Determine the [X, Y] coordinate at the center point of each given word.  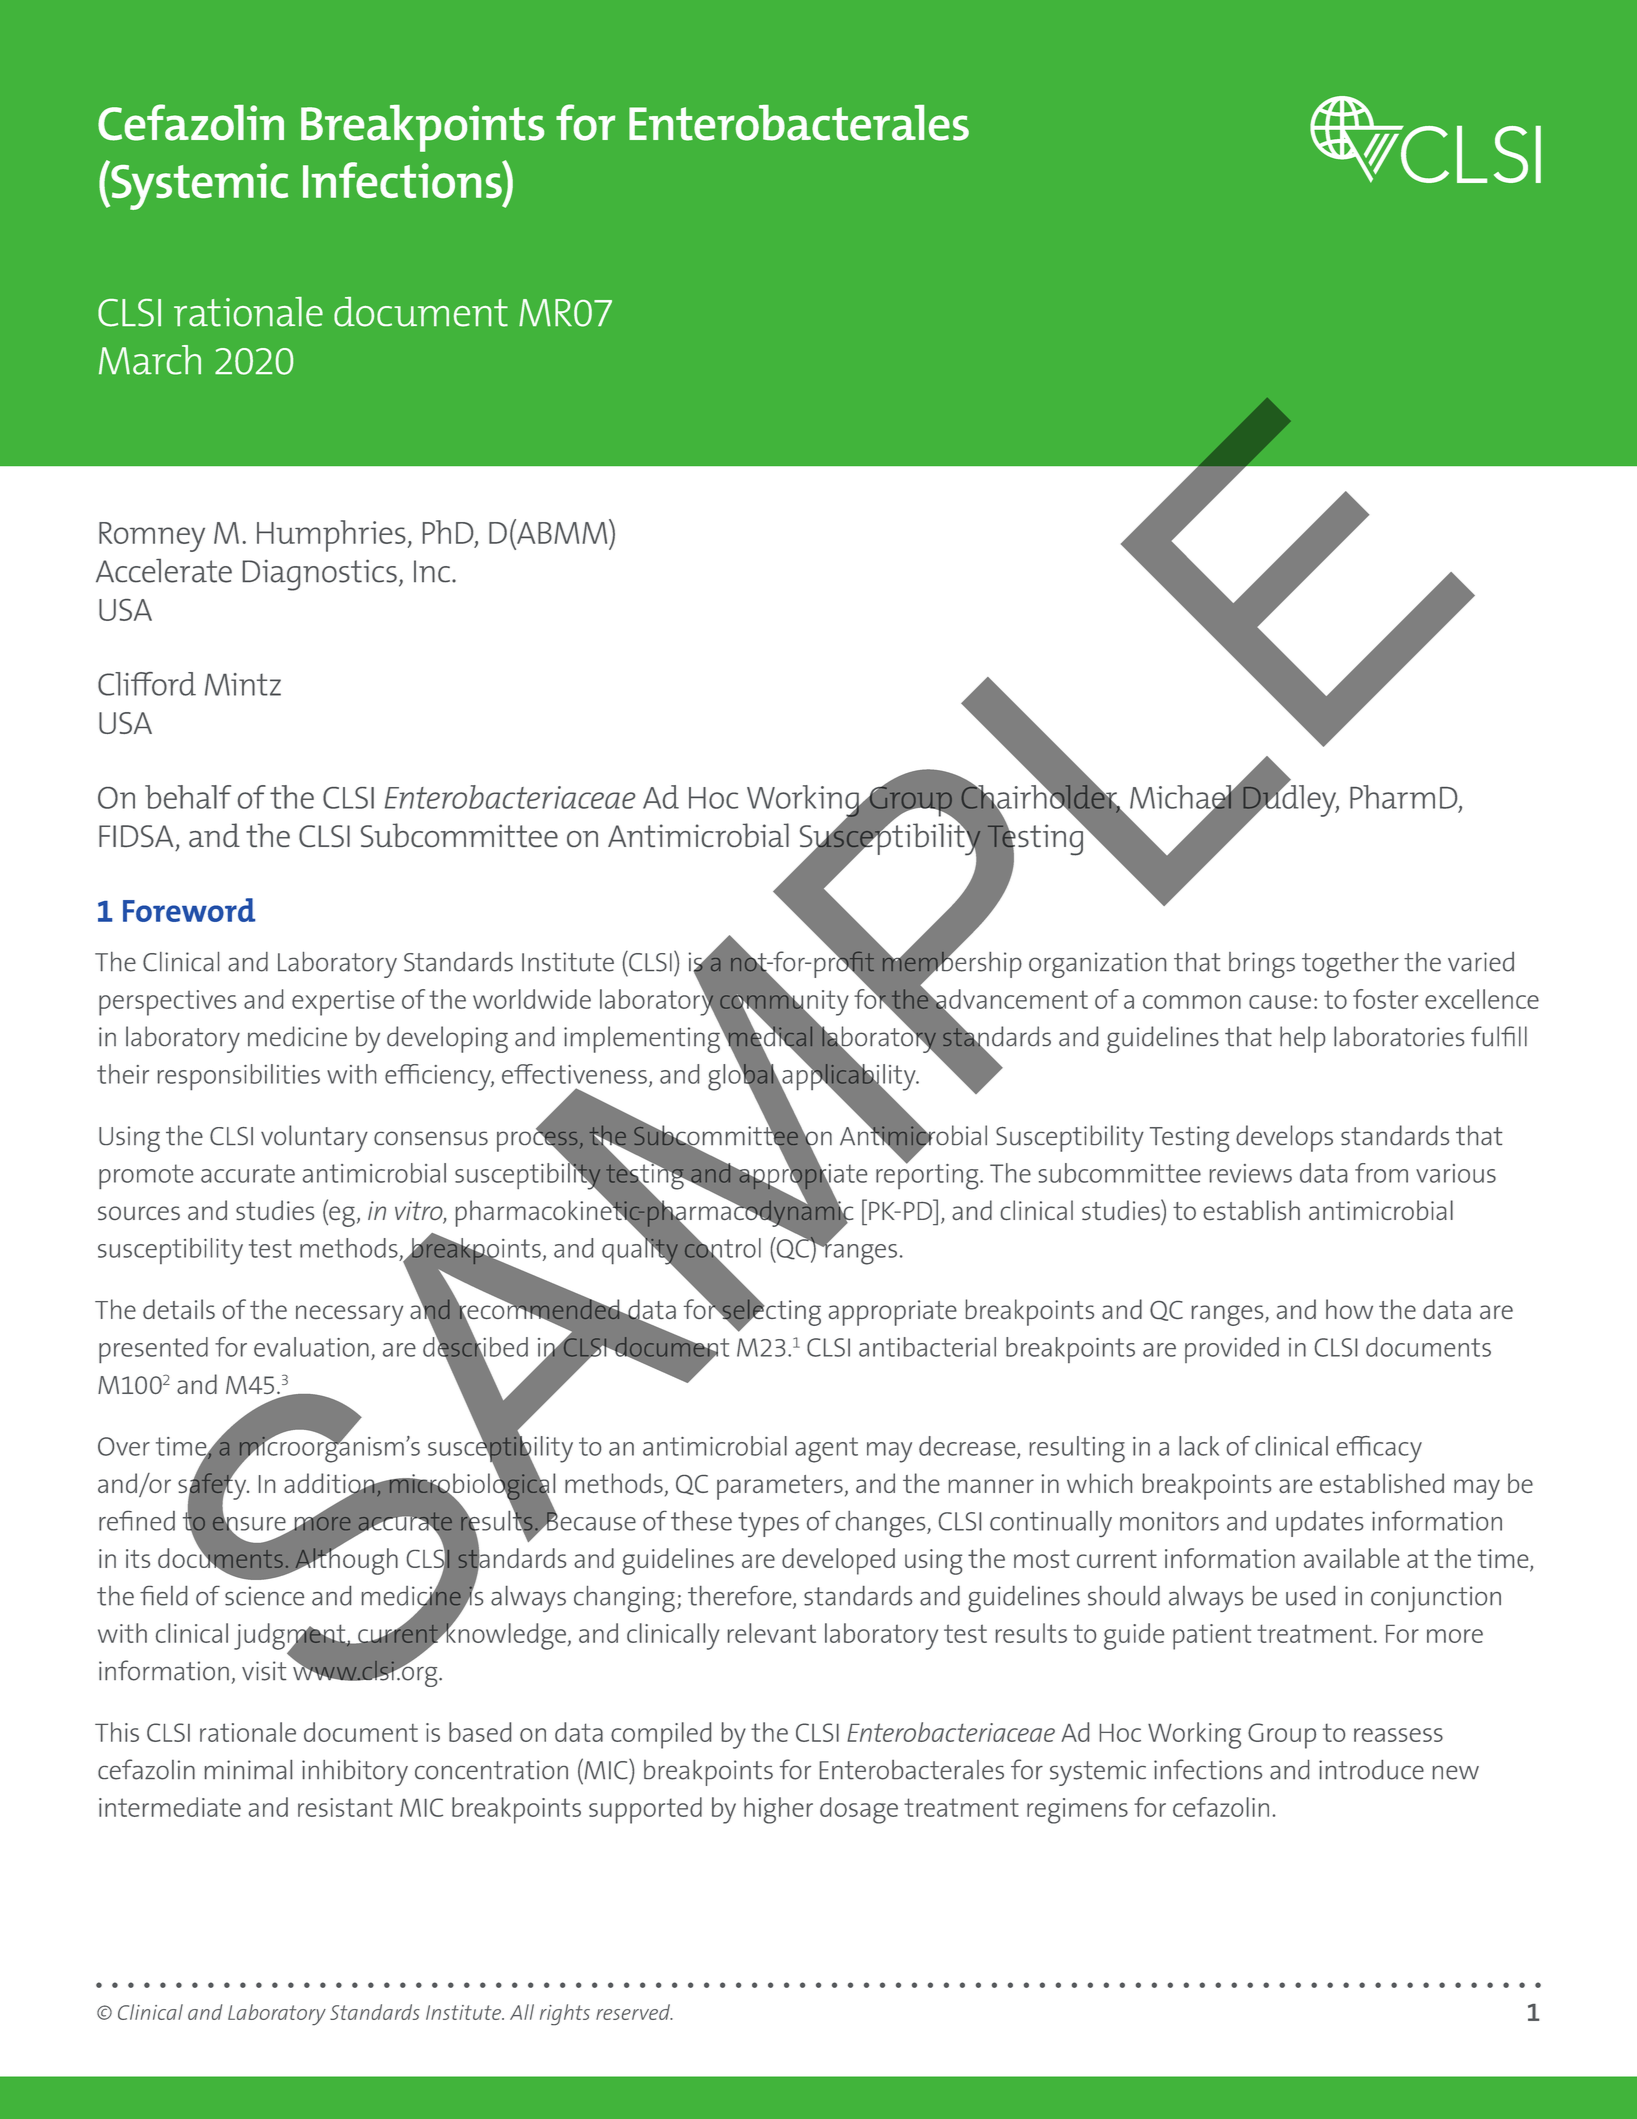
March [150, 360]
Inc [432, 571]
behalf [188, 797]
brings [1262, 965]
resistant [345, 1807]
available [1351, 1558]
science [264, 1596]
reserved [634, 2012]
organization [1097, 965]
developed [838, 1561]
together [1350, 965]
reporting [928, 1175]
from [1381, 1173]
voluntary [314, 1138]
